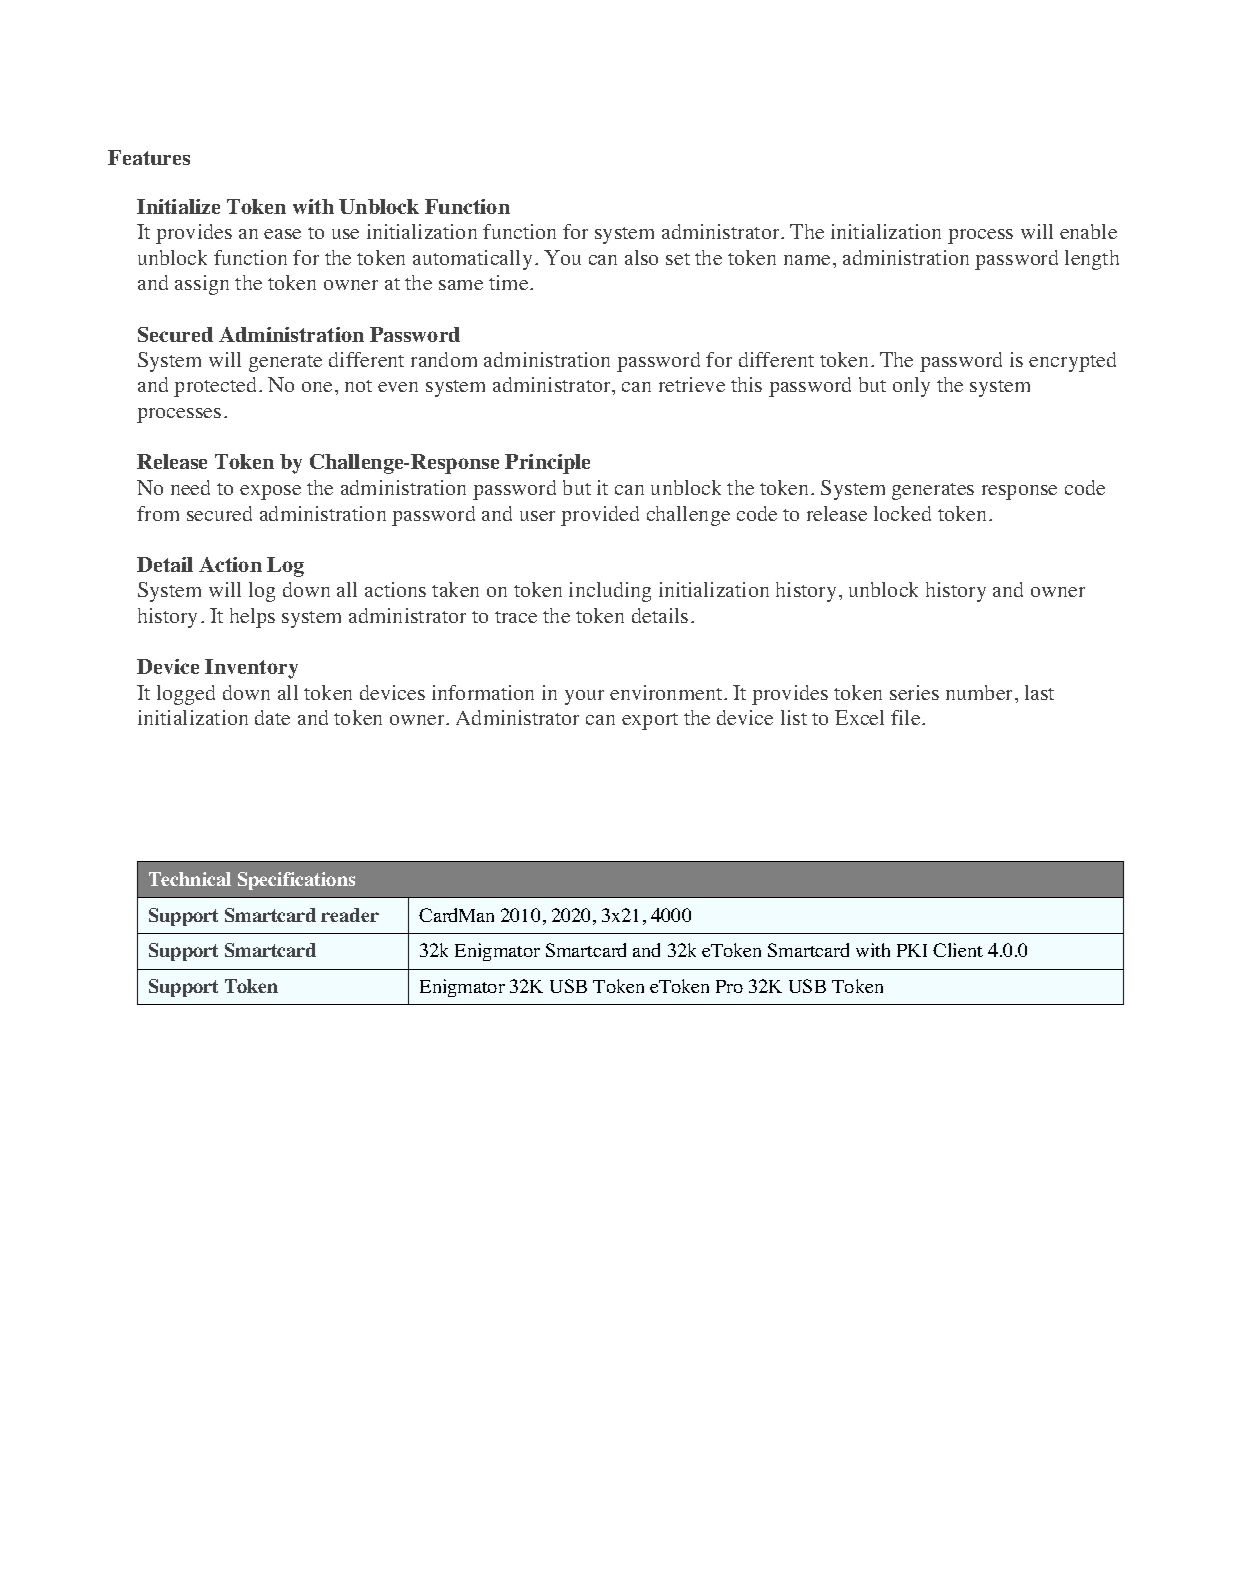 The height and width of the document is (1595, 1233). I want to click on locked, so click(902, 513).
